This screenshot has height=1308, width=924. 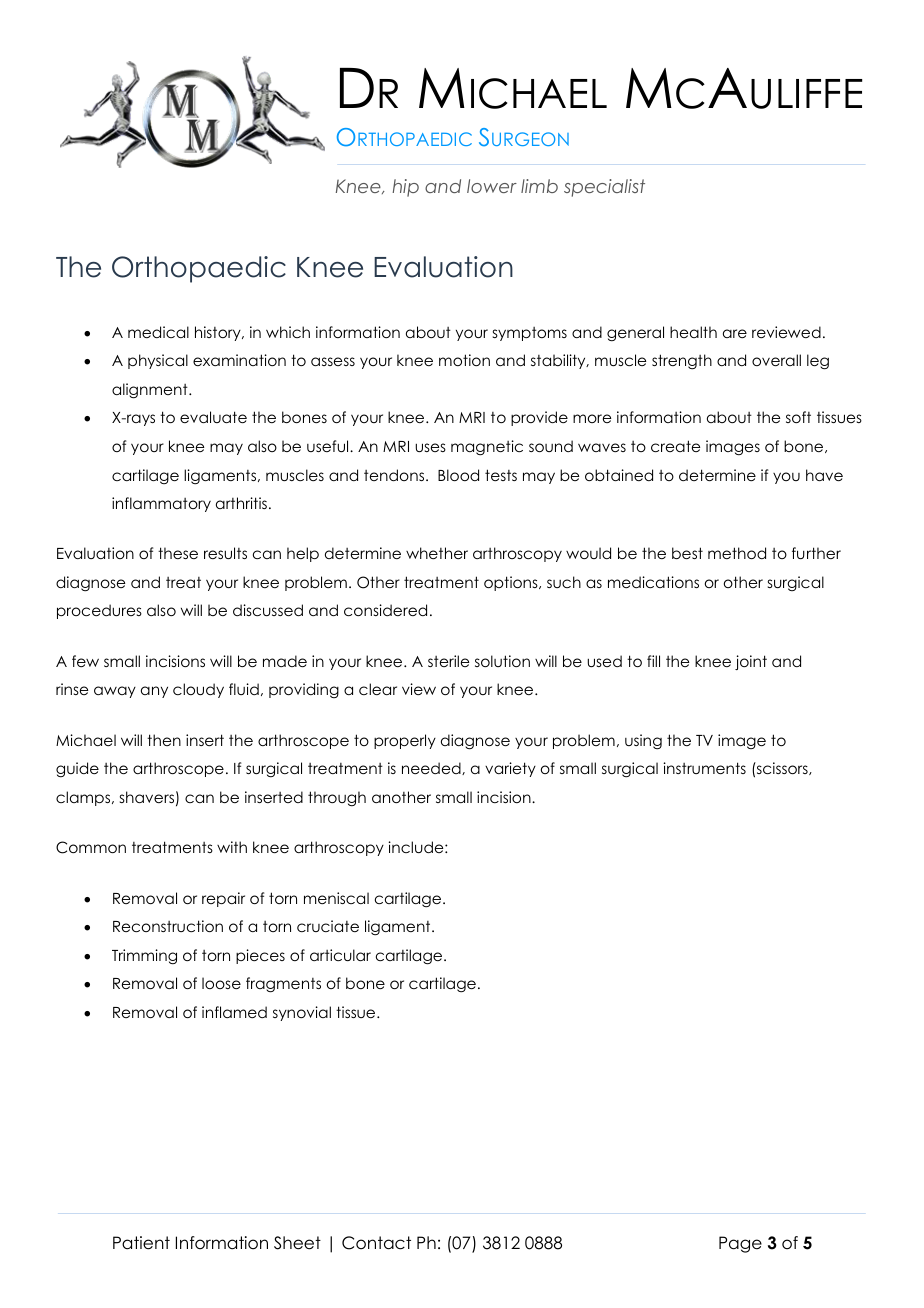 What do you see at coordinates (178, 553) in the screenshot?
I see `these` at bounding box center [178, 553].
